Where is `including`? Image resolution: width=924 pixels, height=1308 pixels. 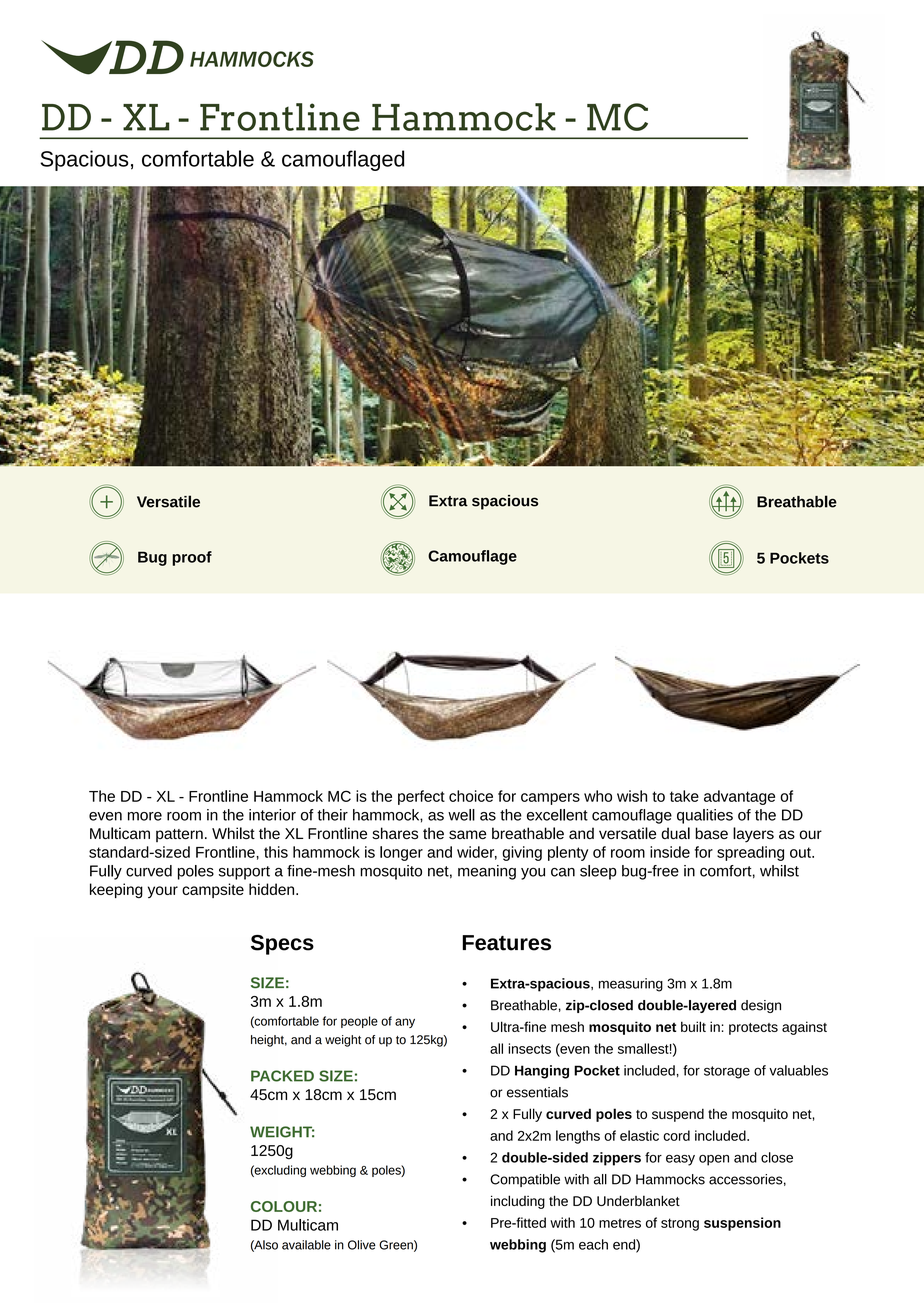 including is located at coordinates (518, 1202).
